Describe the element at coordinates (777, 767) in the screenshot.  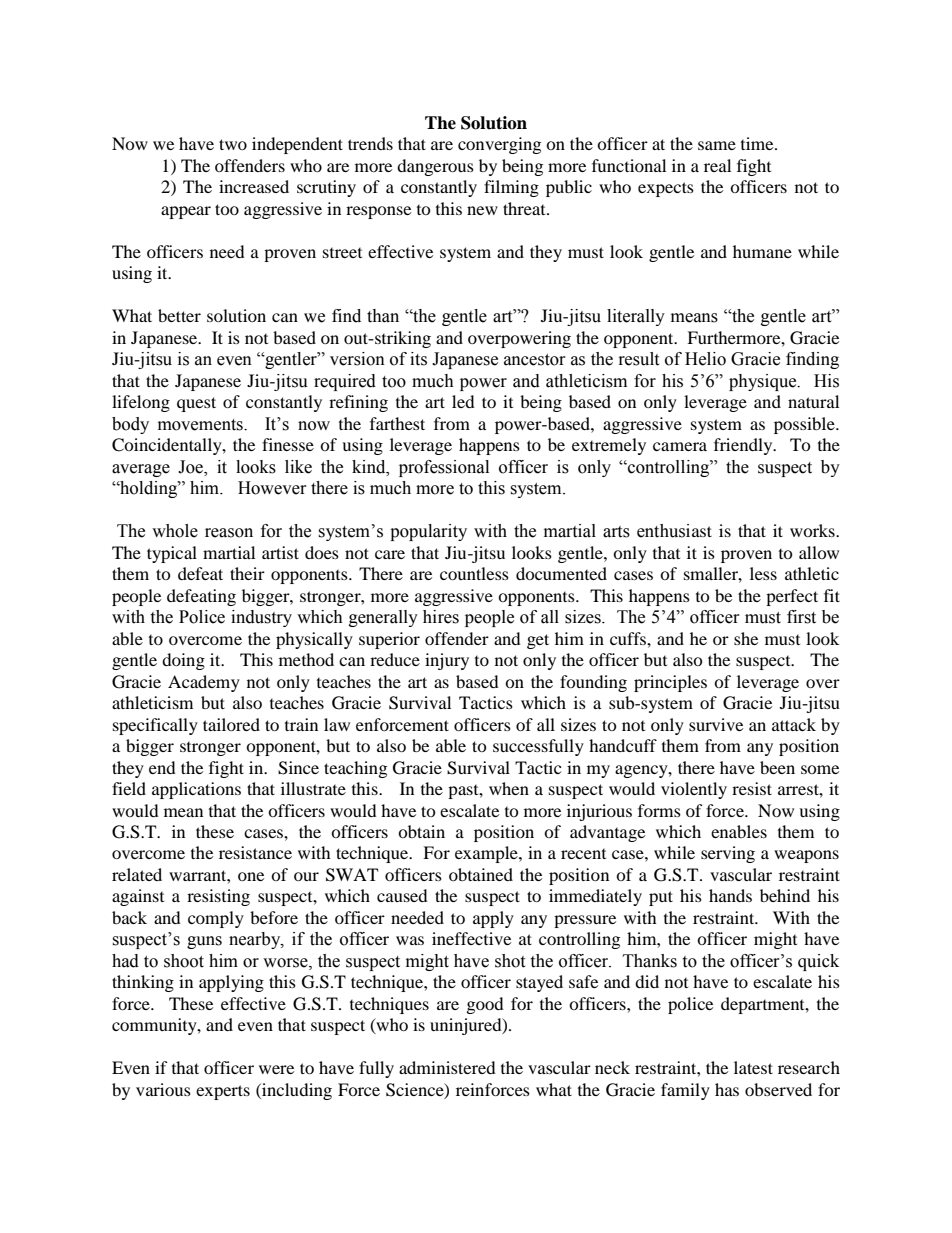
I see `been` at that location.
